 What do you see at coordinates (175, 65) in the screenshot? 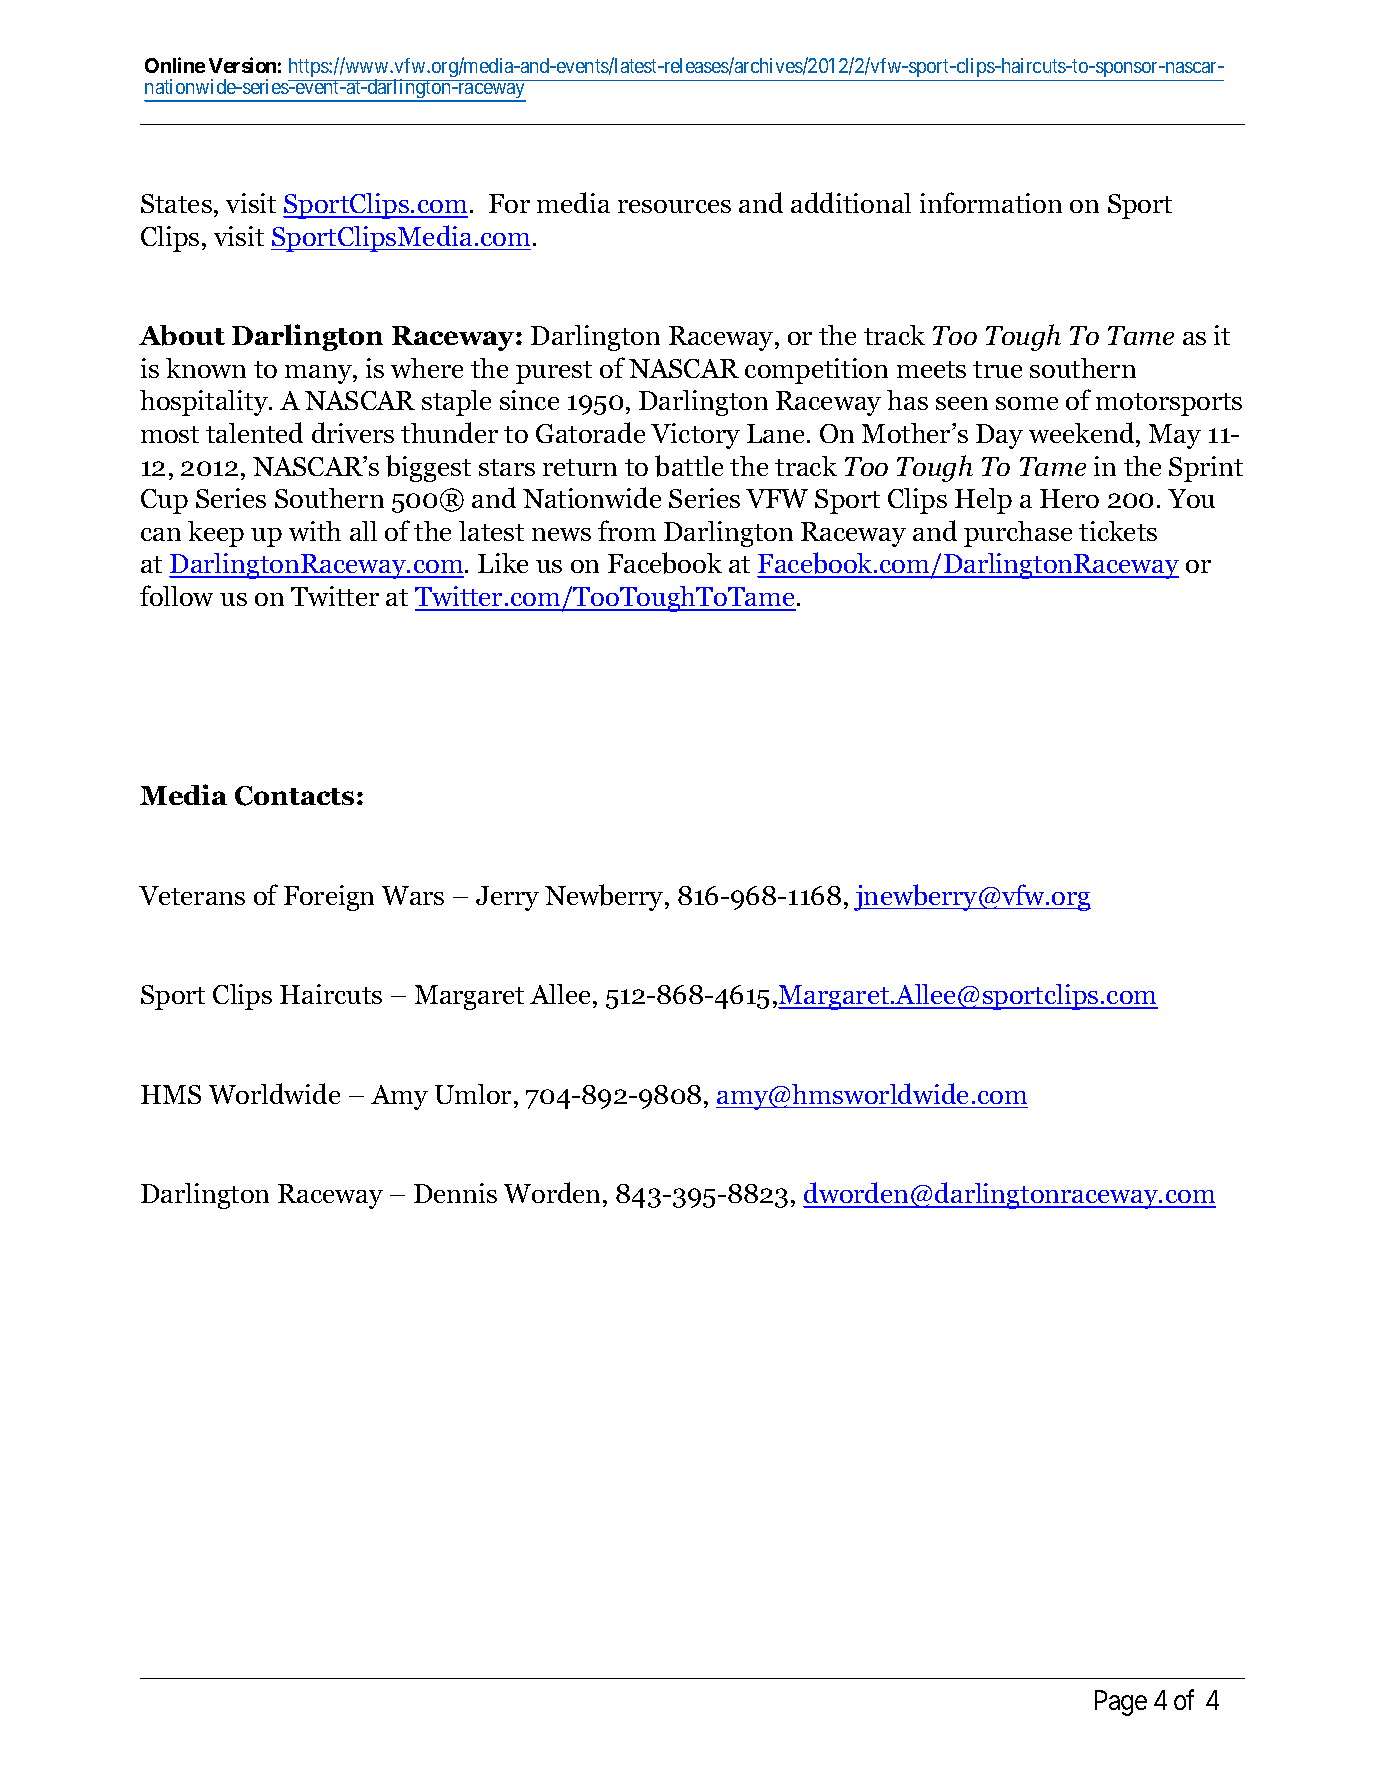
I see `Online` at bounding box center [175, 65].
